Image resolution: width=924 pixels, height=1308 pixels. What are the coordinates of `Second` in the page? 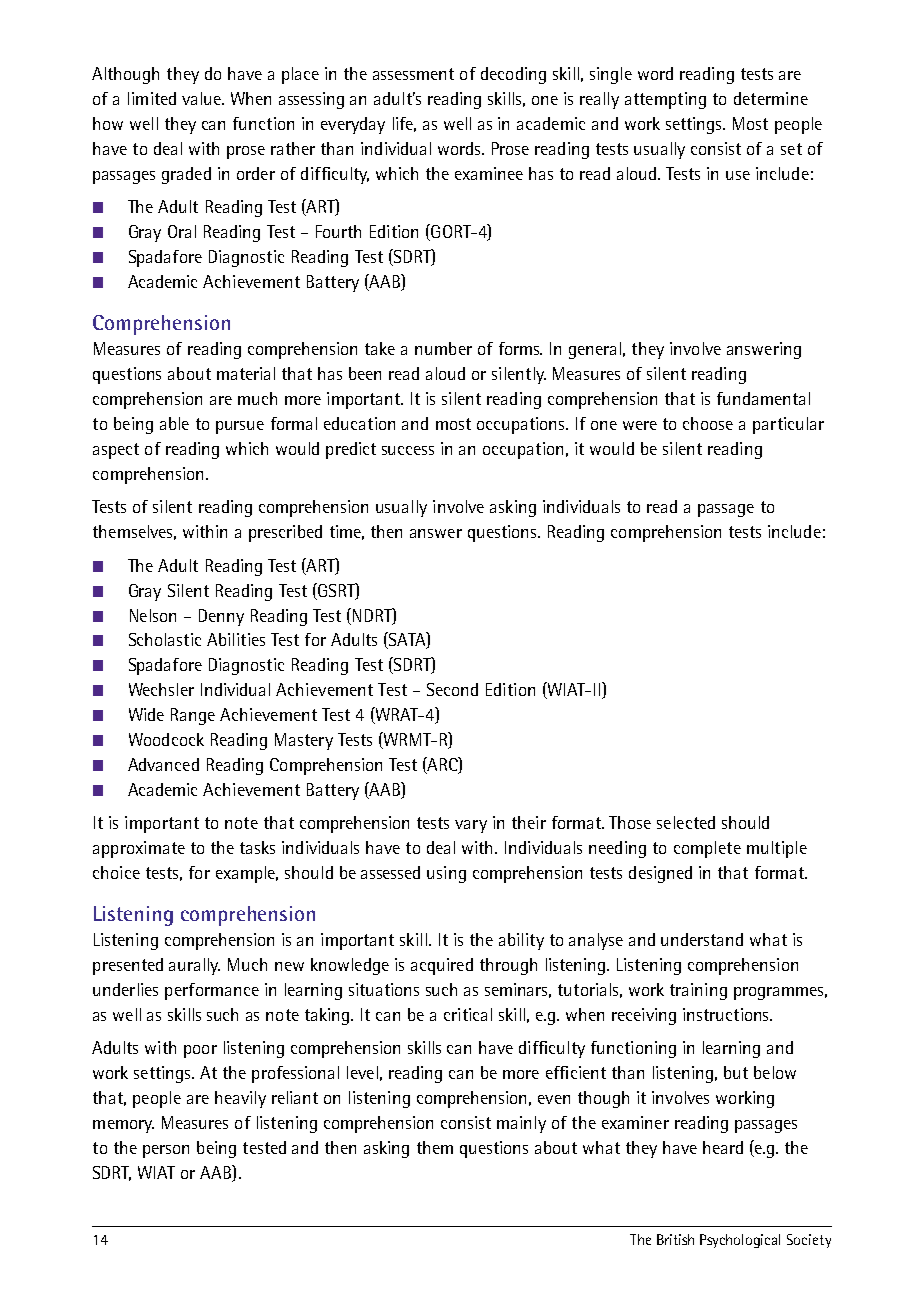 It's located at (452, 689).
